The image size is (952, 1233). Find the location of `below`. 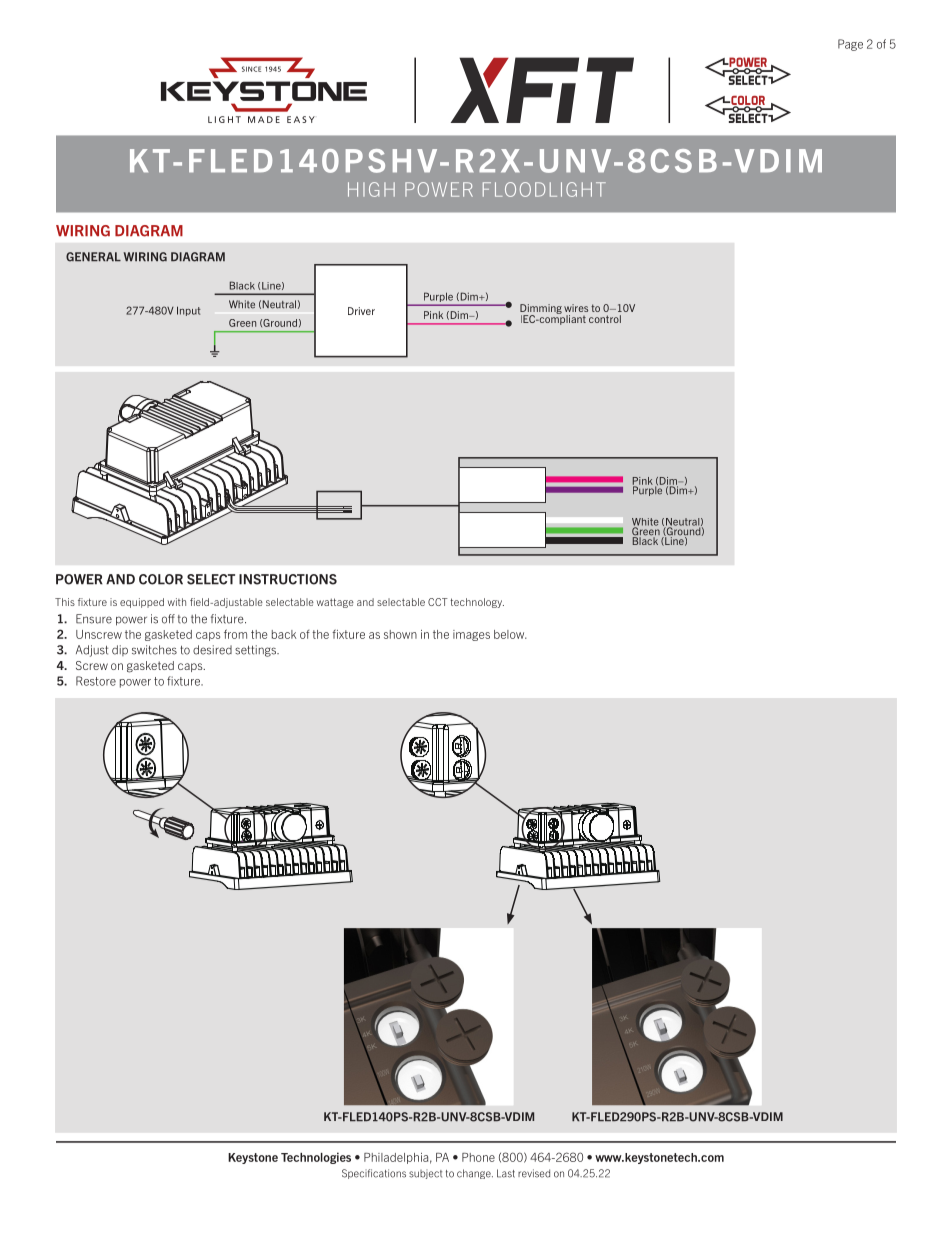

below is located at coordinates (510, 634).
